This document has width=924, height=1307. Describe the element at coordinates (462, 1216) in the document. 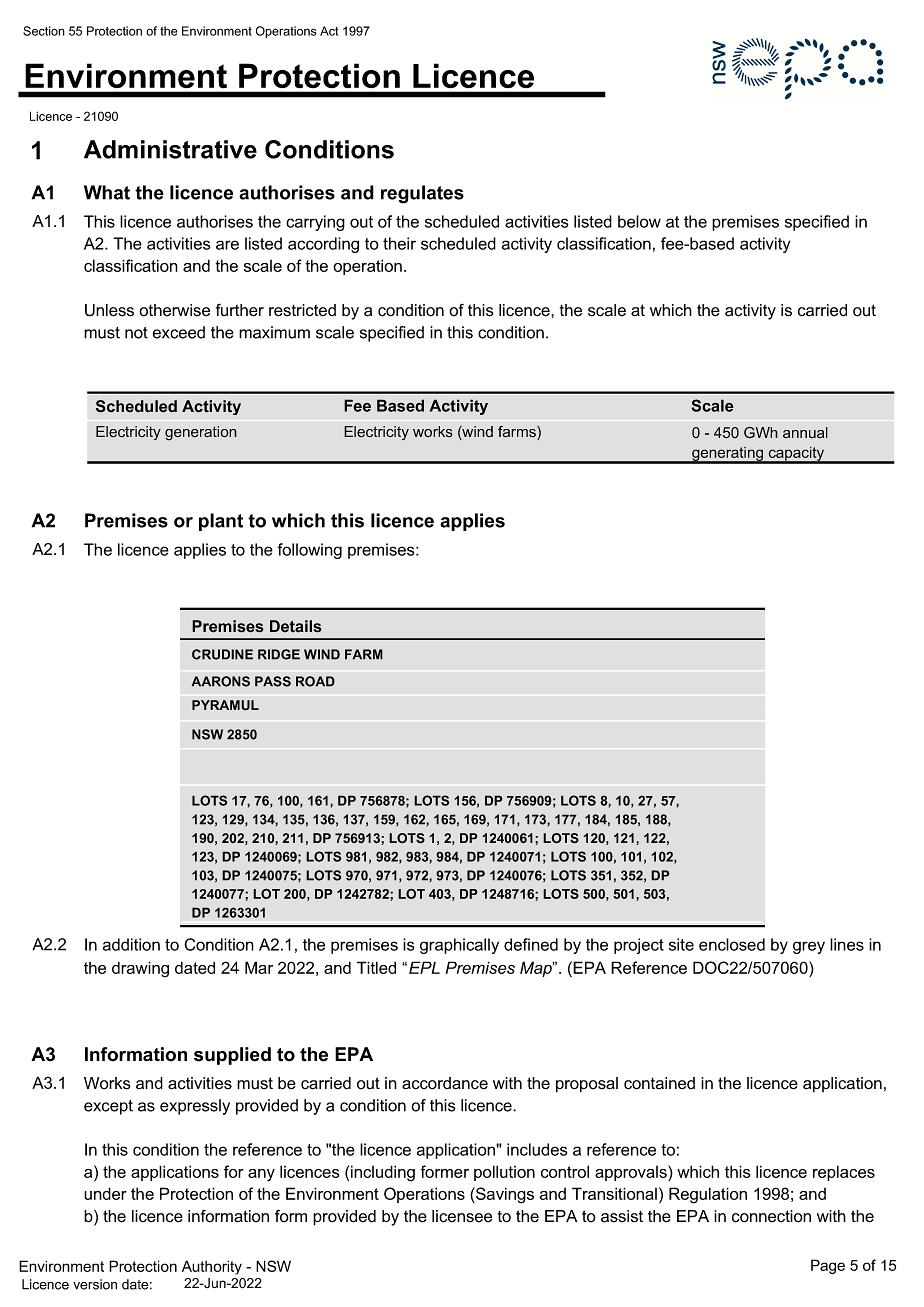

I see `licensee` at that location.
